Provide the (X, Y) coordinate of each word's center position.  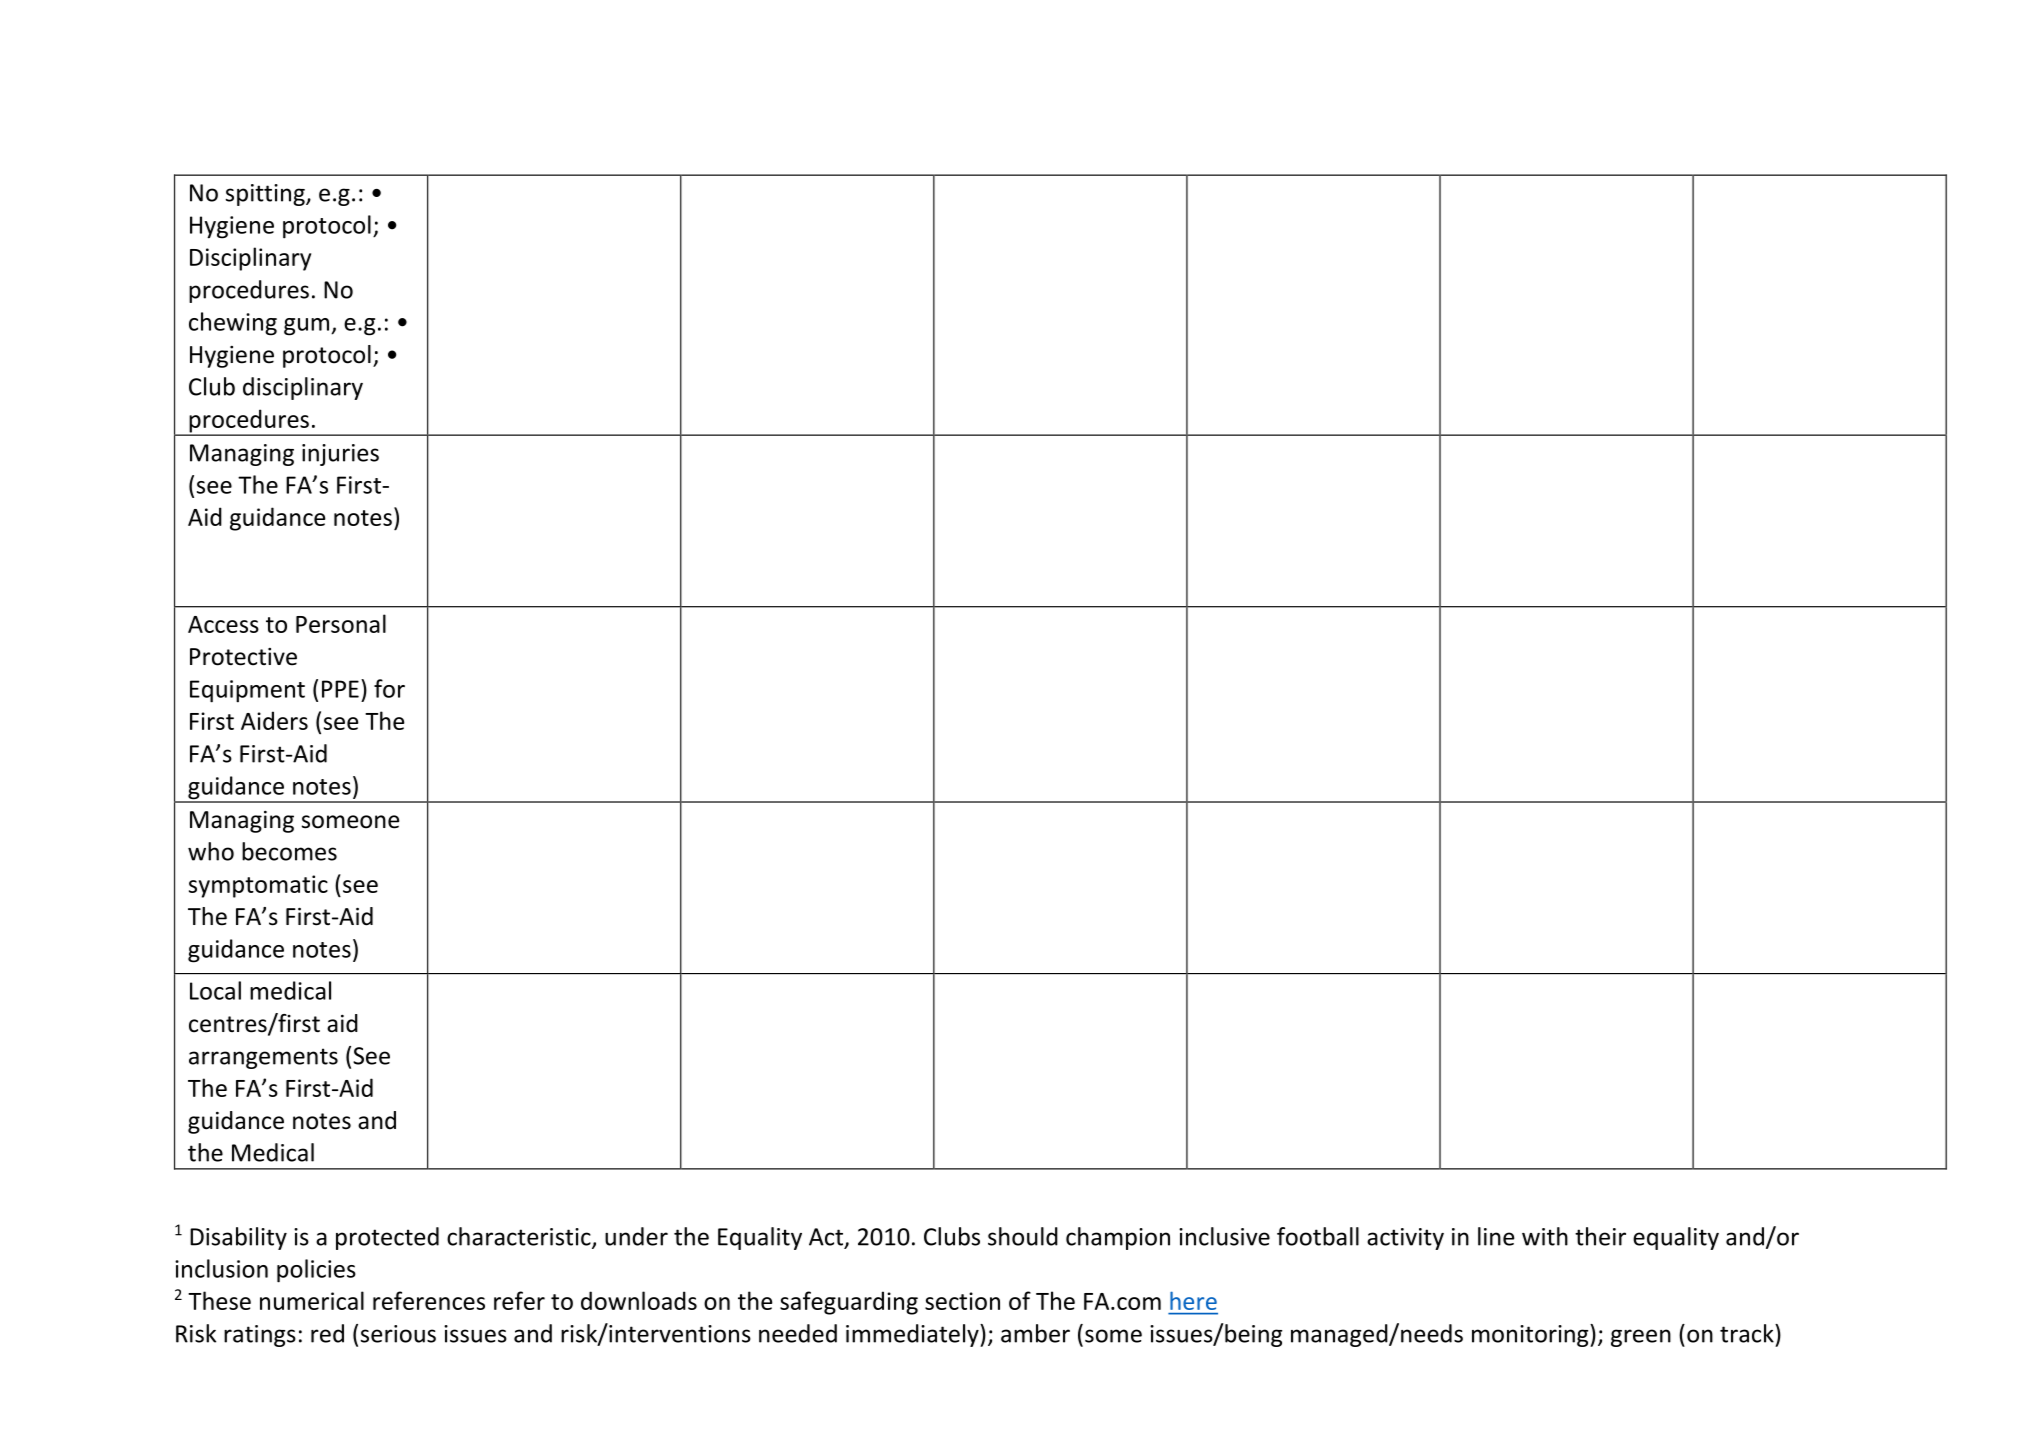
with (1545, 1236)
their (1600, 1236)
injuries (340, 455)
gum (308, 327)
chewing (233, 324)
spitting (266, 195)
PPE (340, 689)
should (1023, 1236)
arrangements (263, 1058)
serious (398, 1334)
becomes (289, 851)
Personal (341, 623)
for (389, 688)
